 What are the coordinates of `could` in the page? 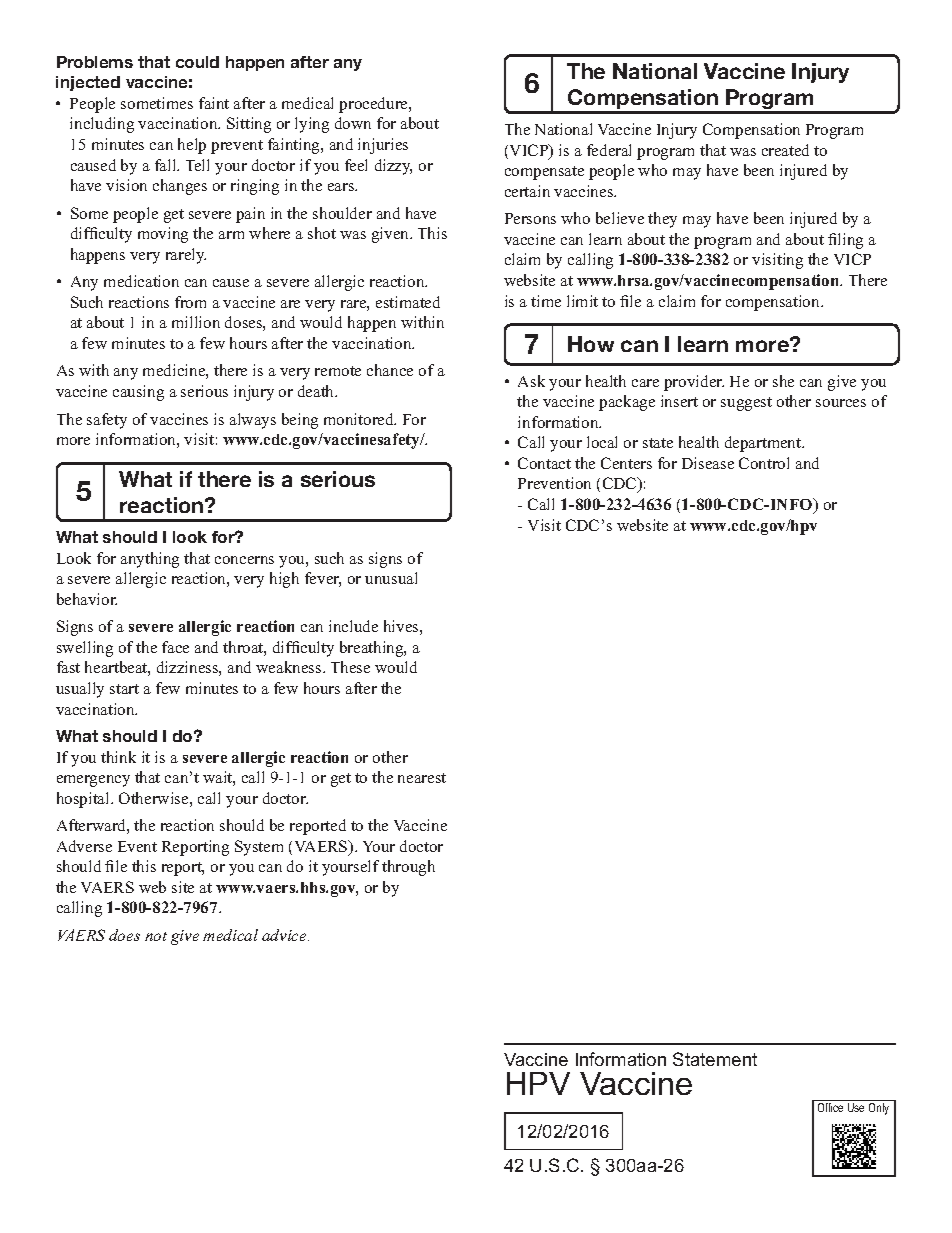 It's located at (197, 62).
